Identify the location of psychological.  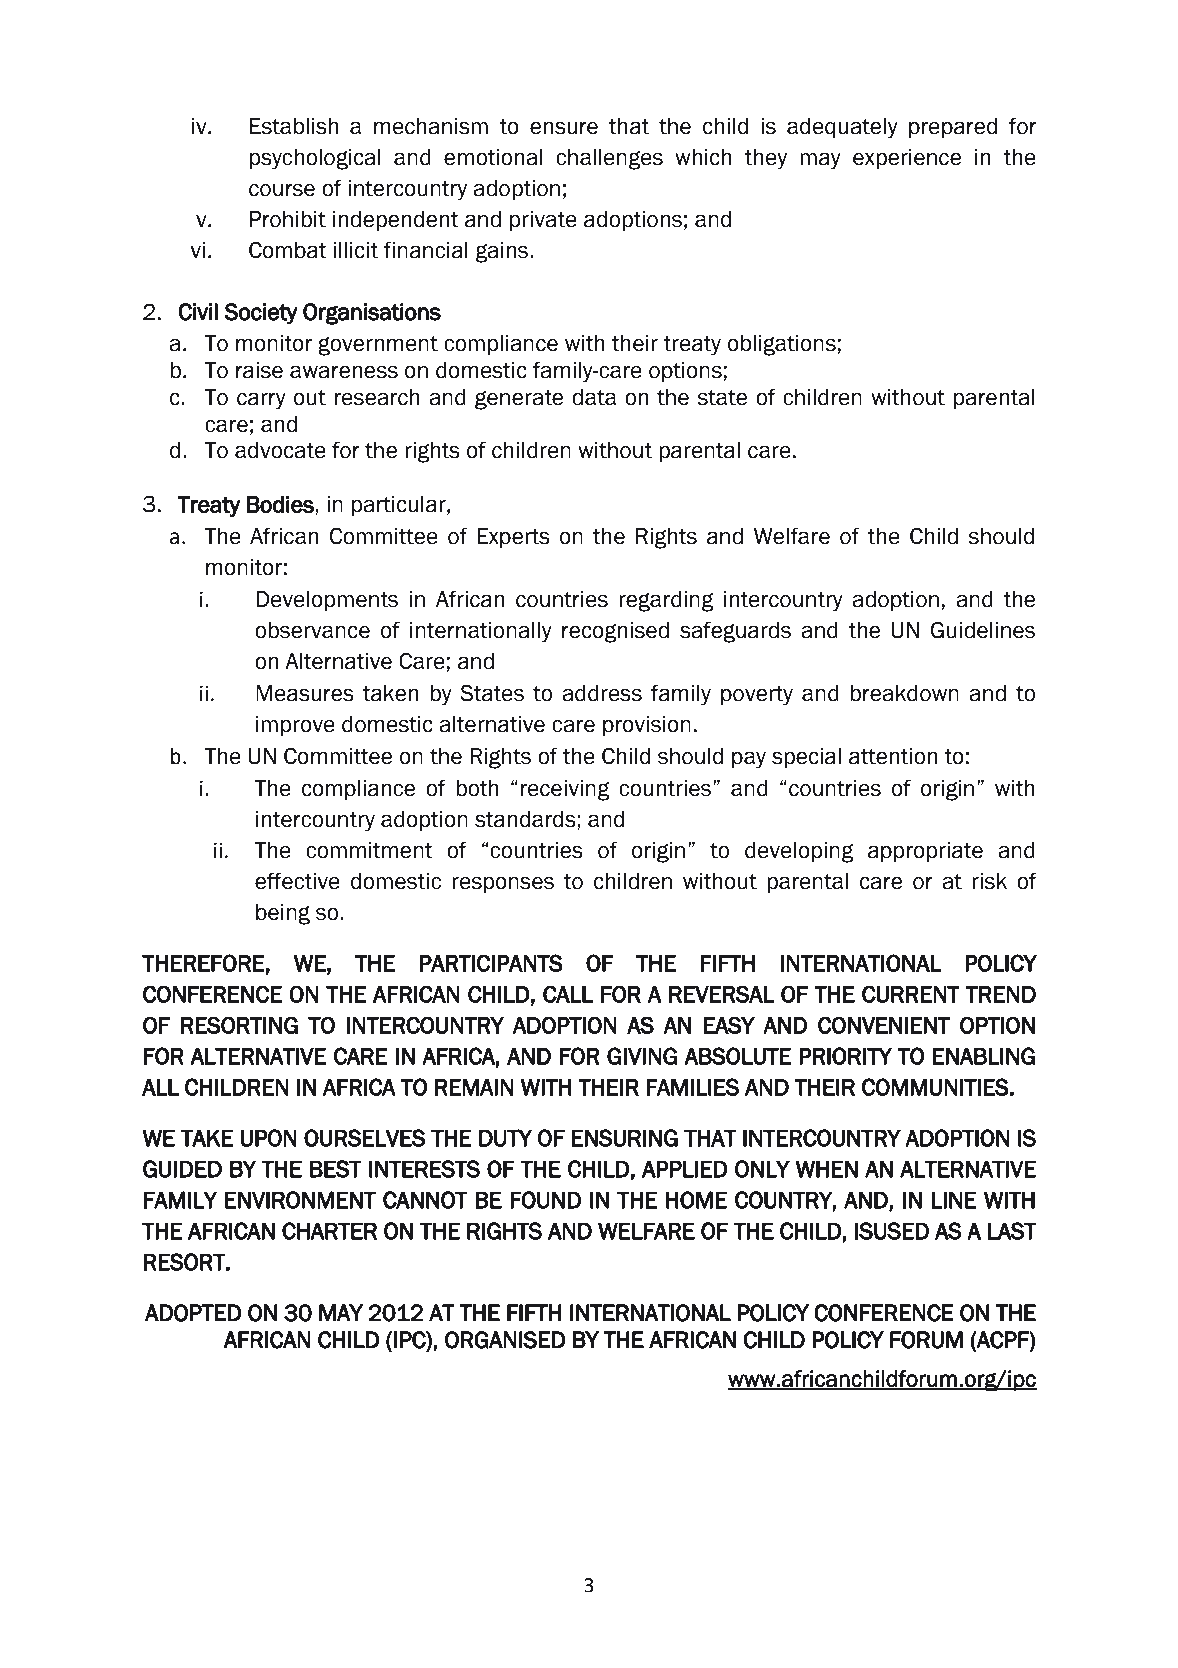
(315, 159).
